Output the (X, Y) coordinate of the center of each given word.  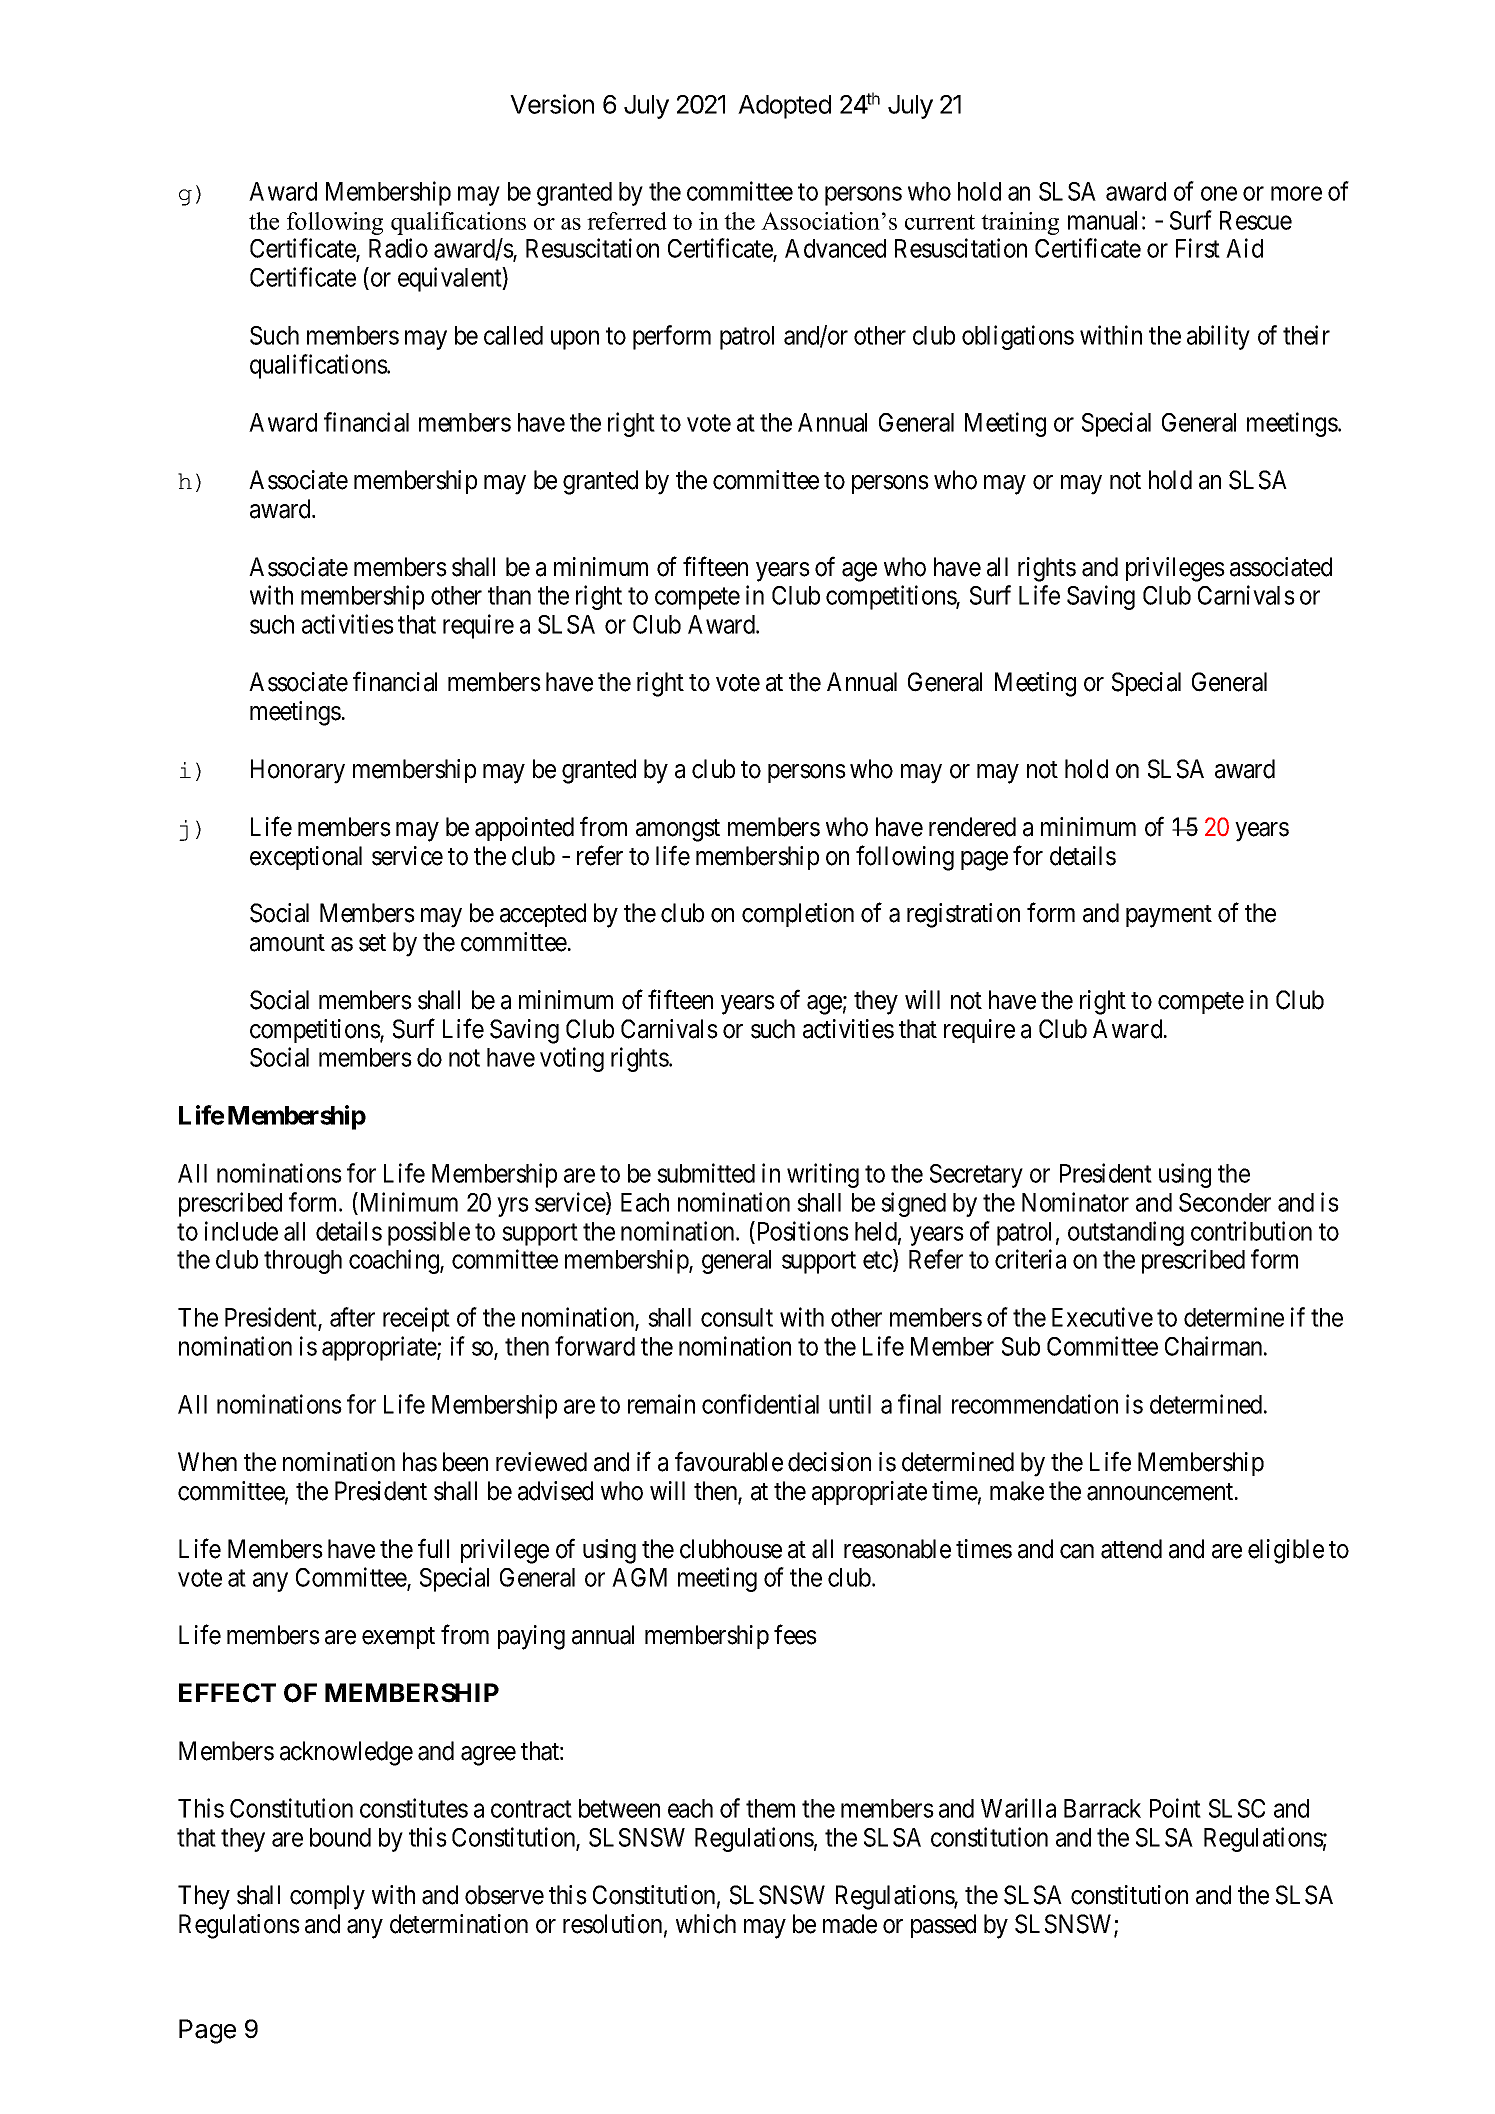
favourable (729, 1462)
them (770, 1808)
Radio (398, 248)
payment (1169, 916)
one (1219, 194)
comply (327, 1897)
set (372, 943)
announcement (1161, 1492)
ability (1218, 337)
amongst (678, 830)
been (465, 1462)
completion (798, 915)
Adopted (784, 107)
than (509, 595)
